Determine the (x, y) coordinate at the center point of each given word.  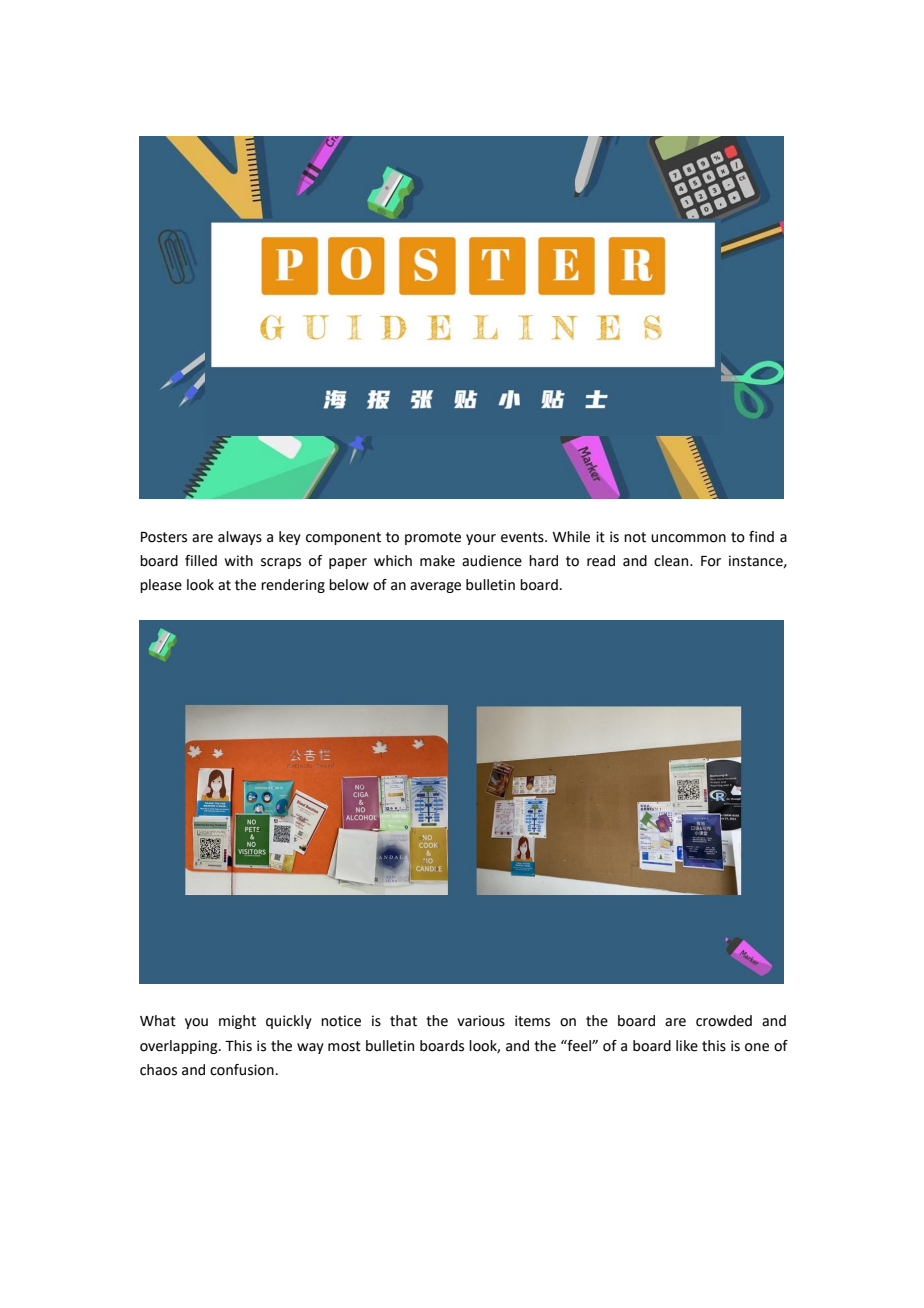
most (344, 1046)
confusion (242, 1070)
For (711, 561)
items (532, 1021)
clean (672, 561)
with (239, 561)
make (437, 561)
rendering (293, 586)
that (403, 1021)
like (687, 1046)
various (481, 1021)
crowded (724, 1021)
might (237, 1022)
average (435, 587)
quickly (289, 1022)
